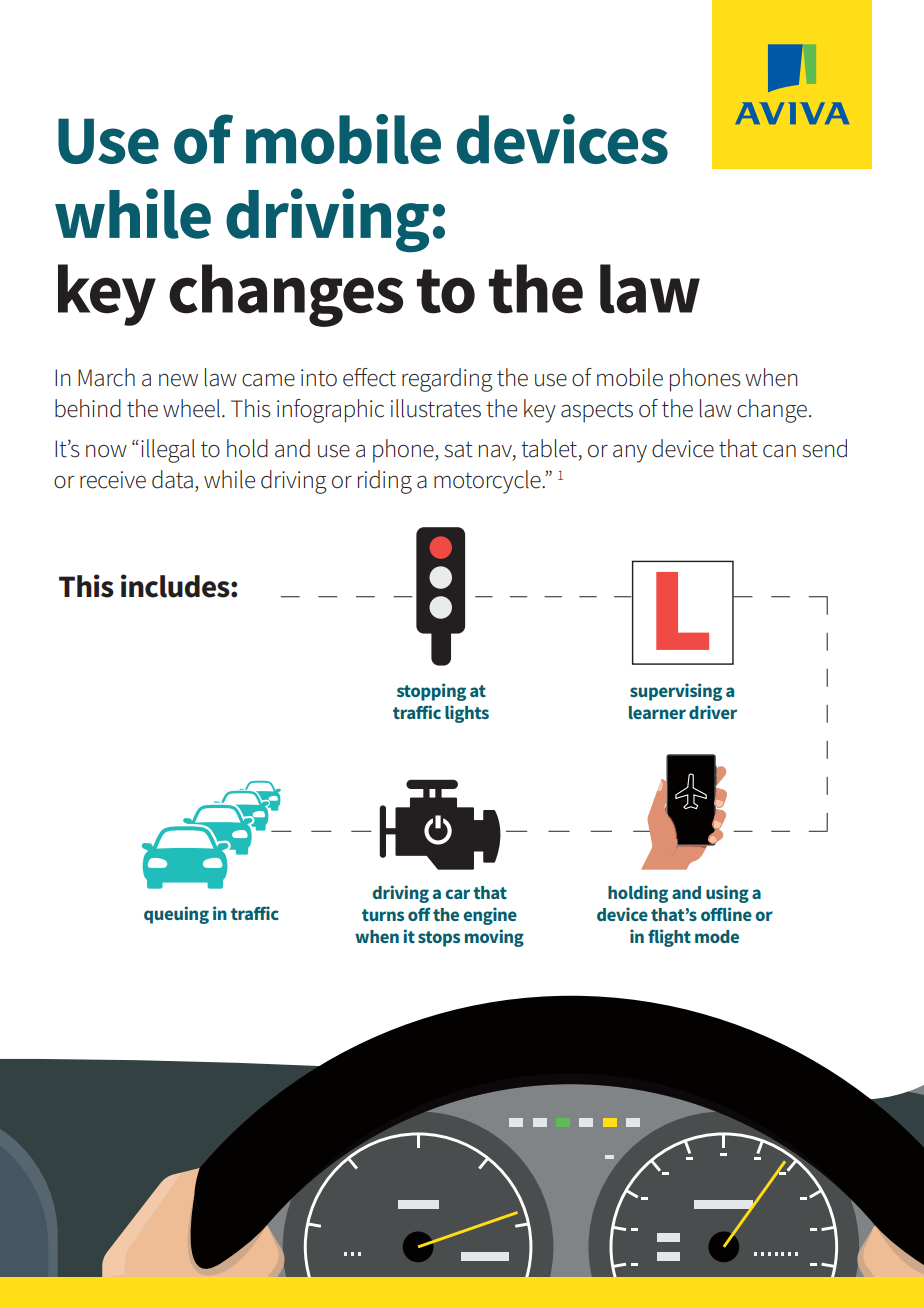 The width and height of the image is (924, 1308). What do you see at coordinates (178, 380) in the image?
I see `new` at bounding box center [178, 380].
